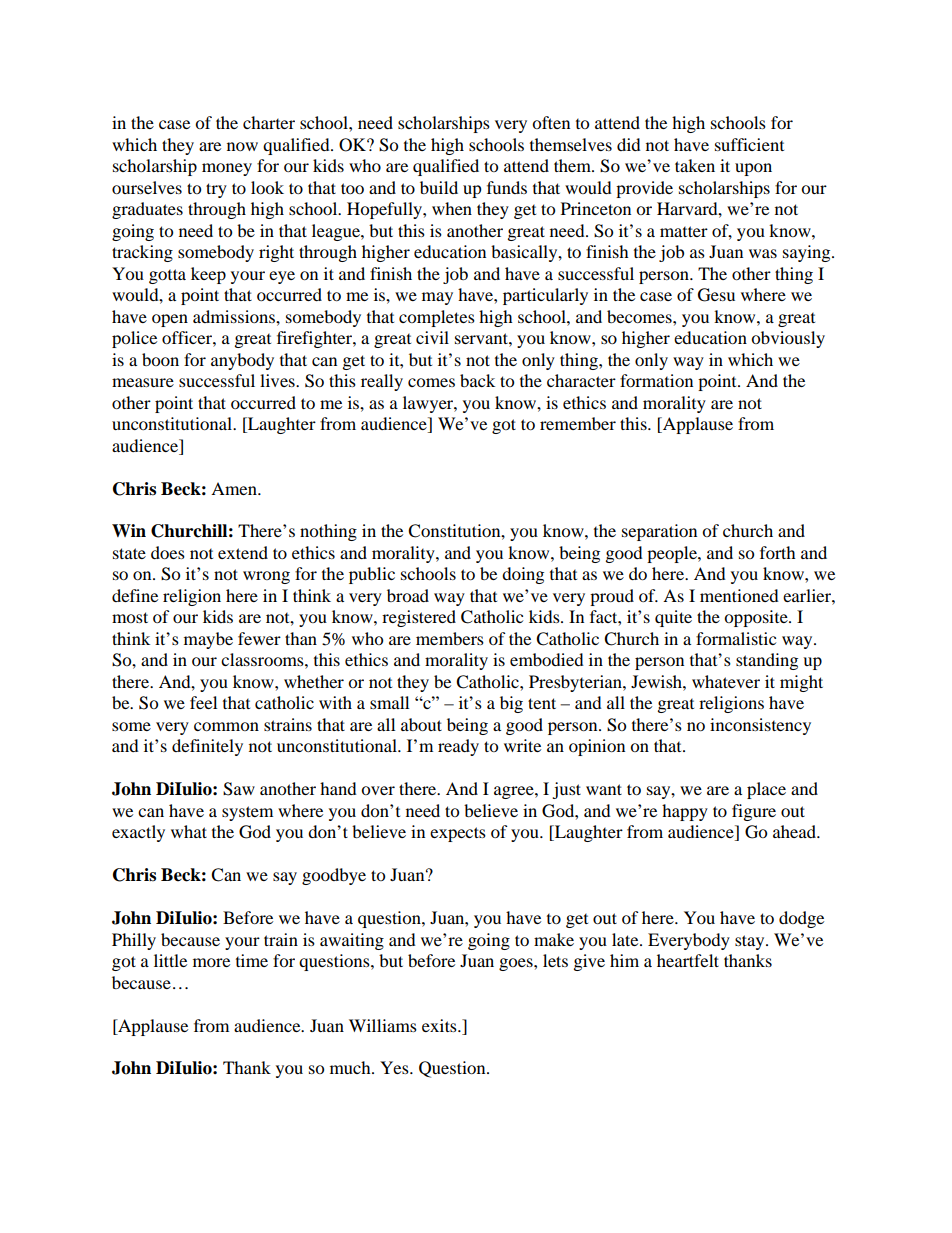  Describe the element at coordinates (439, 187) in the screenshot. I see `build` at that location.
